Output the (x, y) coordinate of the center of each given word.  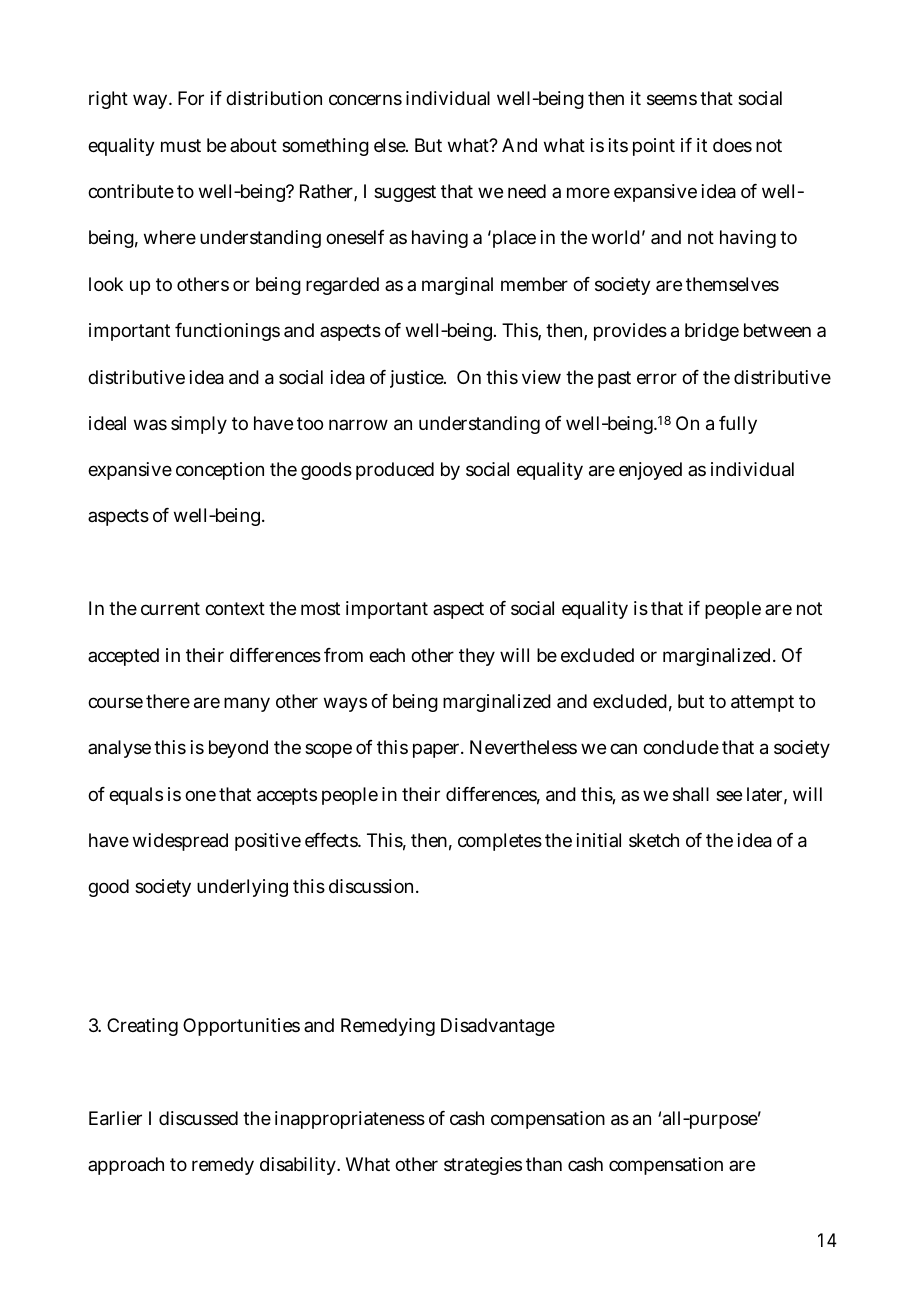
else (391, 145)
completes (500, 842)
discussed (198, 1118)
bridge (712, 332)
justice (418, 379)
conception (220, 471)
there (168, 701)
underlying (242, 888)
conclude (681, 747)
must (181, 145)
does (732, 145)
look (106, 284)
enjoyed (650, 471)
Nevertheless (523, 747)
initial (599, 840)
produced (395, 471)
